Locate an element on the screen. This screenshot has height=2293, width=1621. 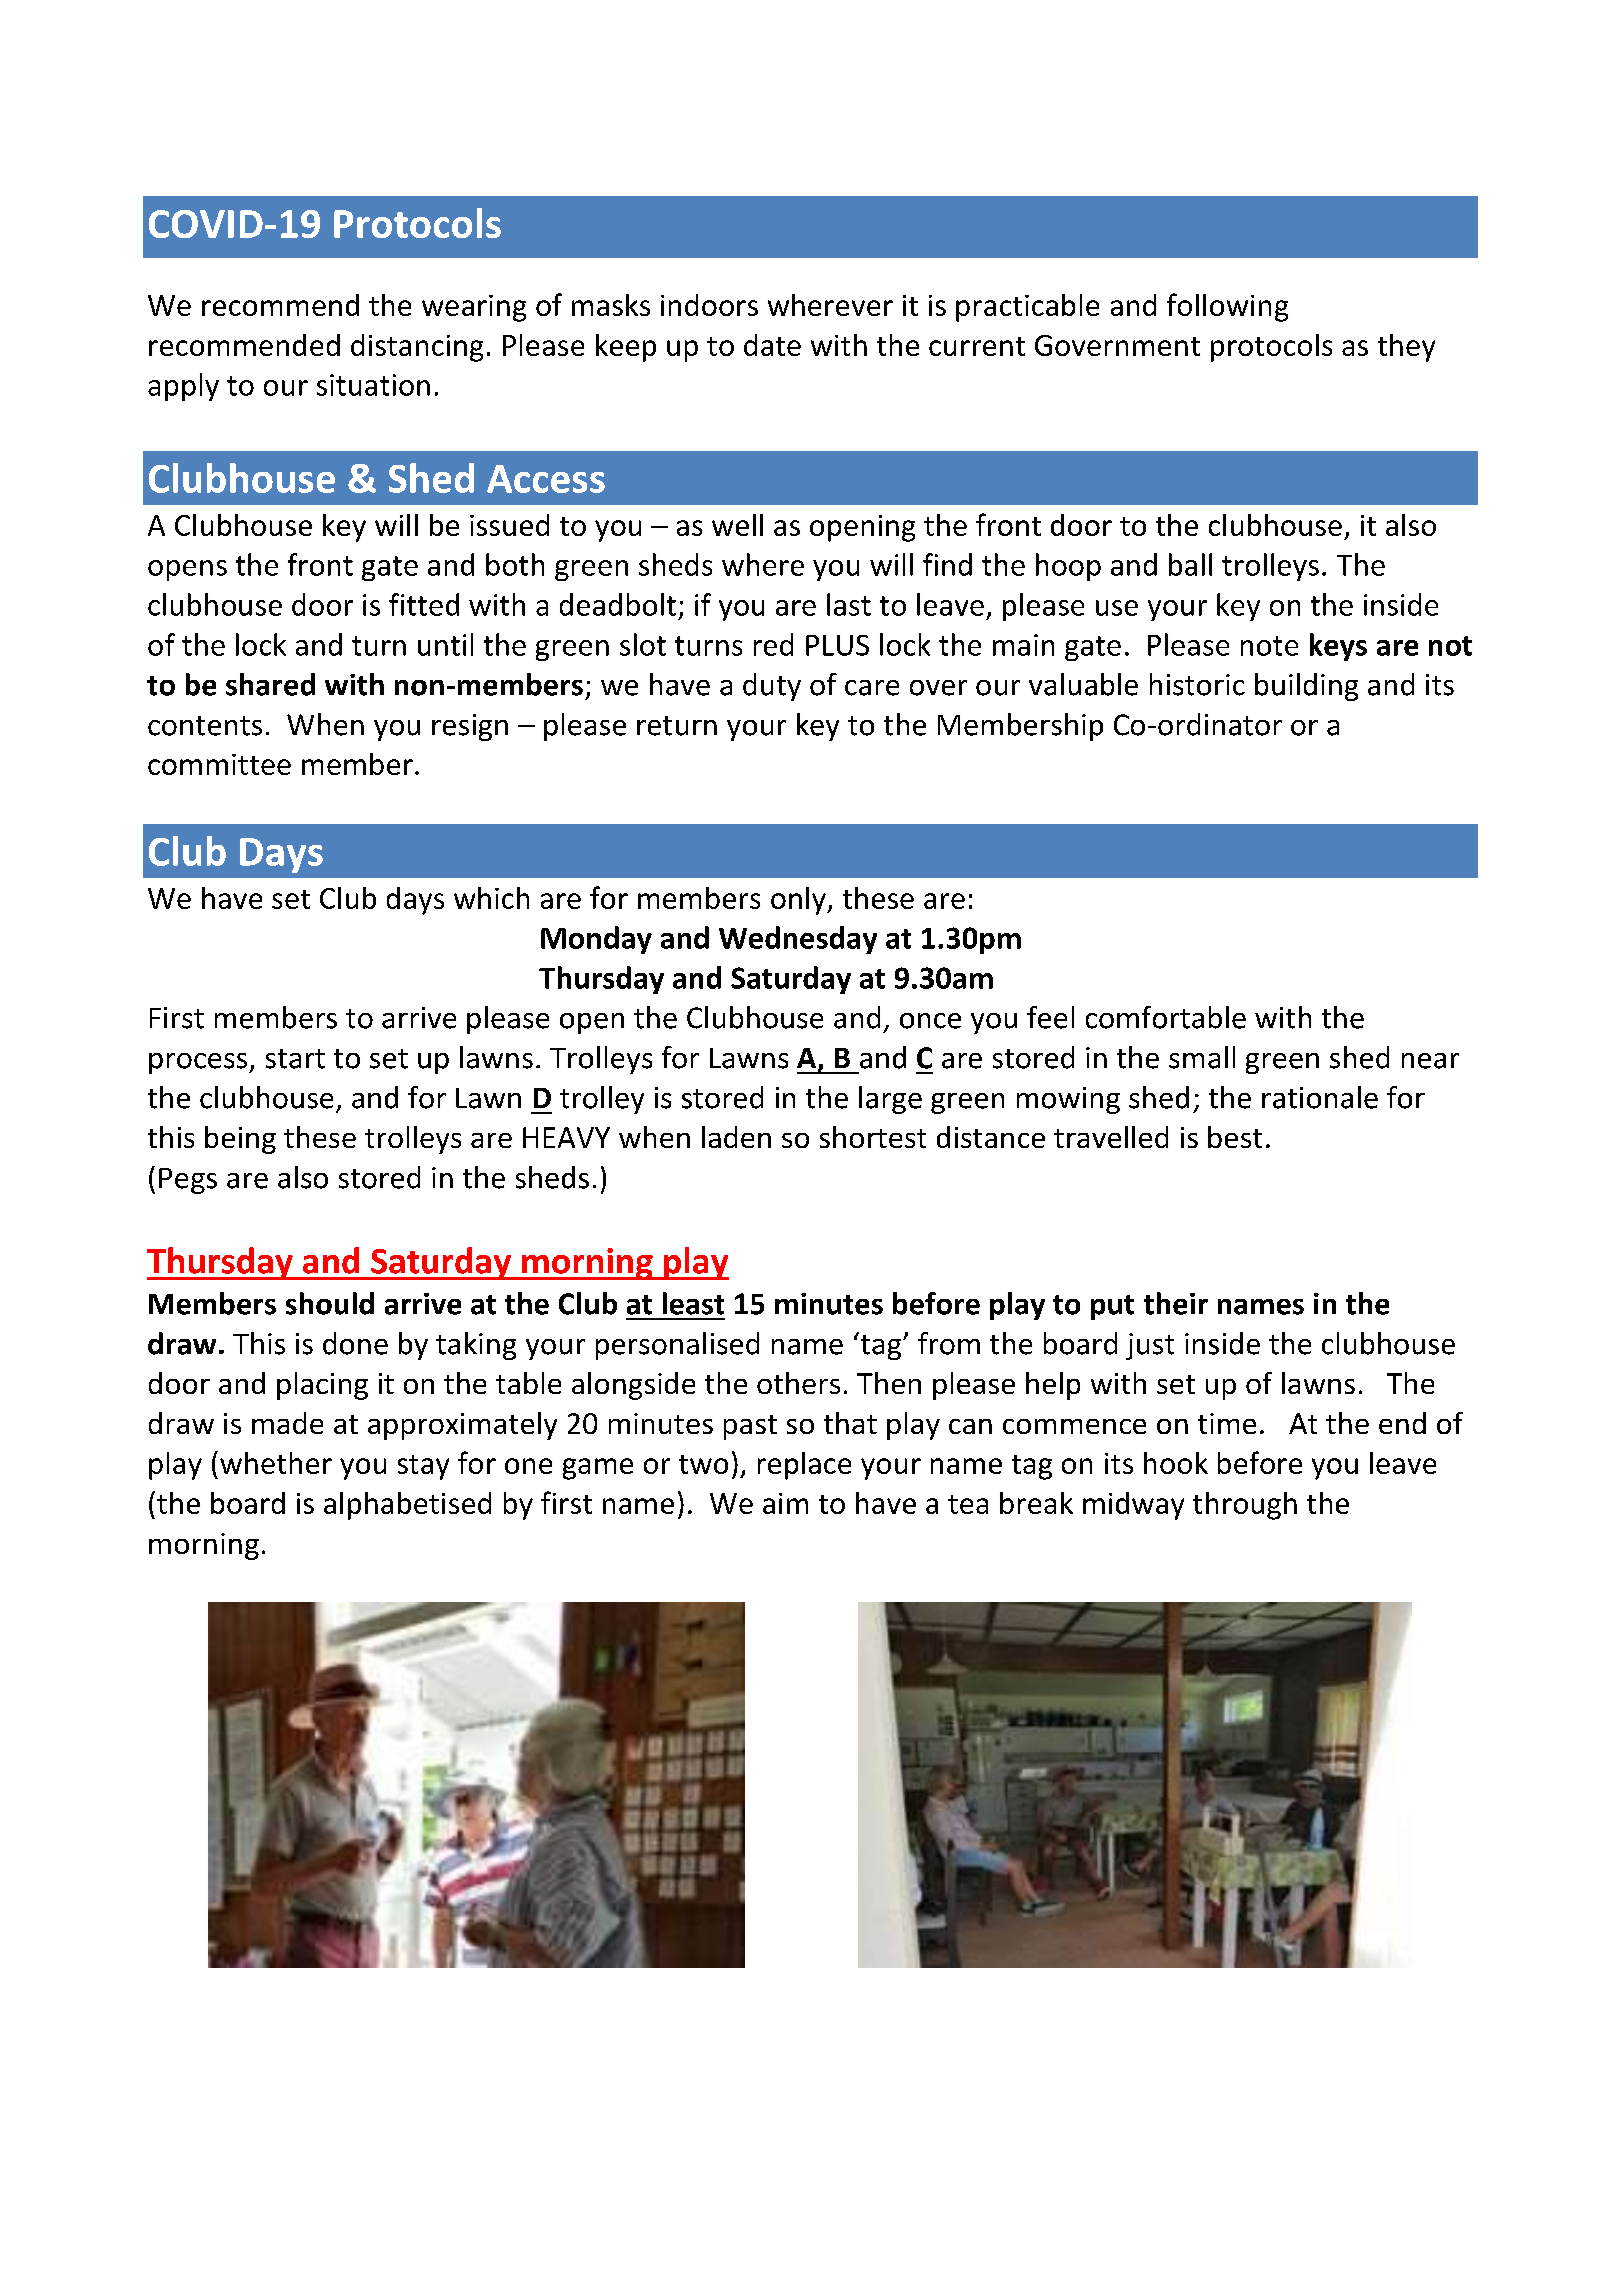
following is located at coordinates (1227, 307).
